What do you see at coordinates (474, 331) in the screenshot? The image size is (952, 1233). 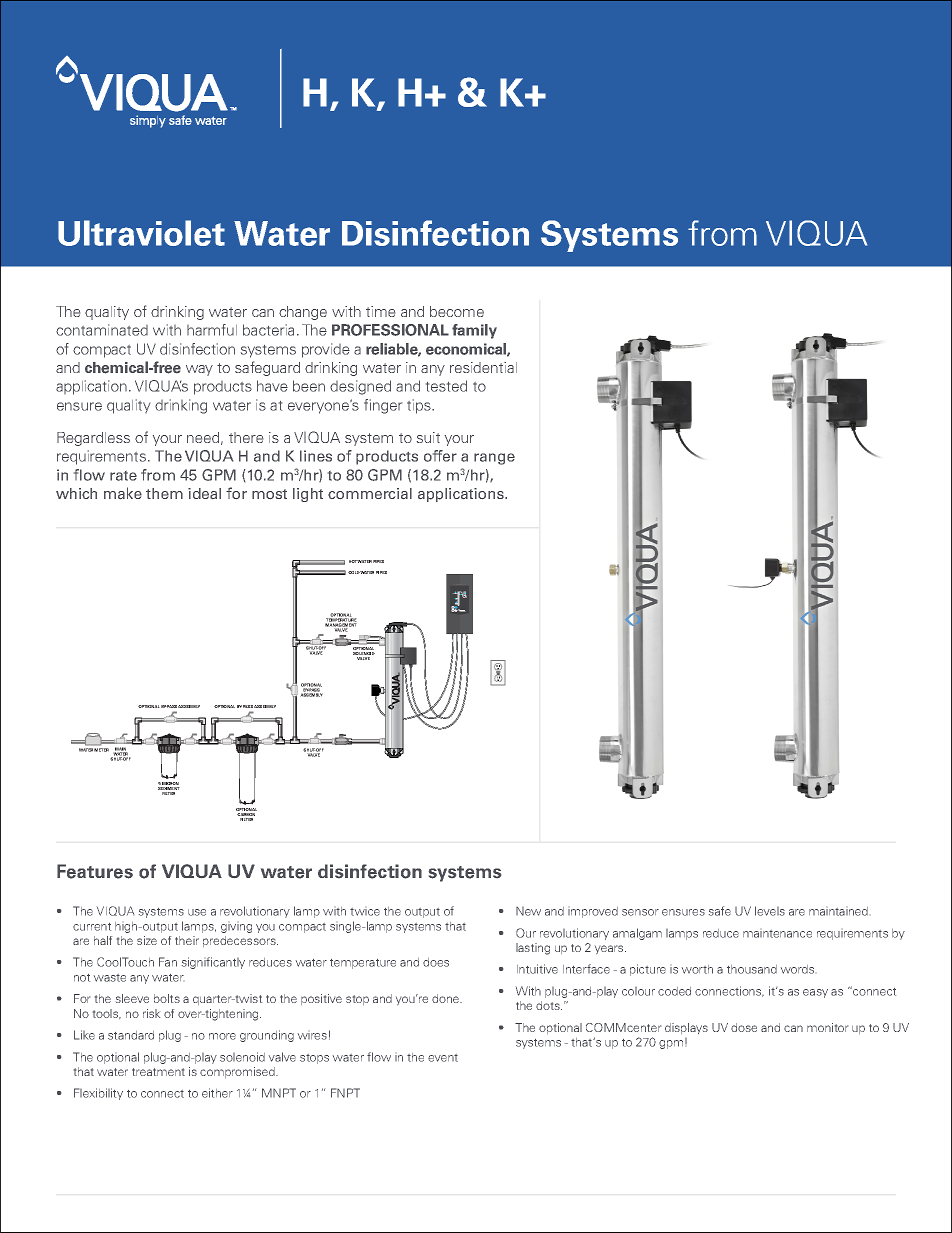 I see `family` at bounding box center [474, 331].
